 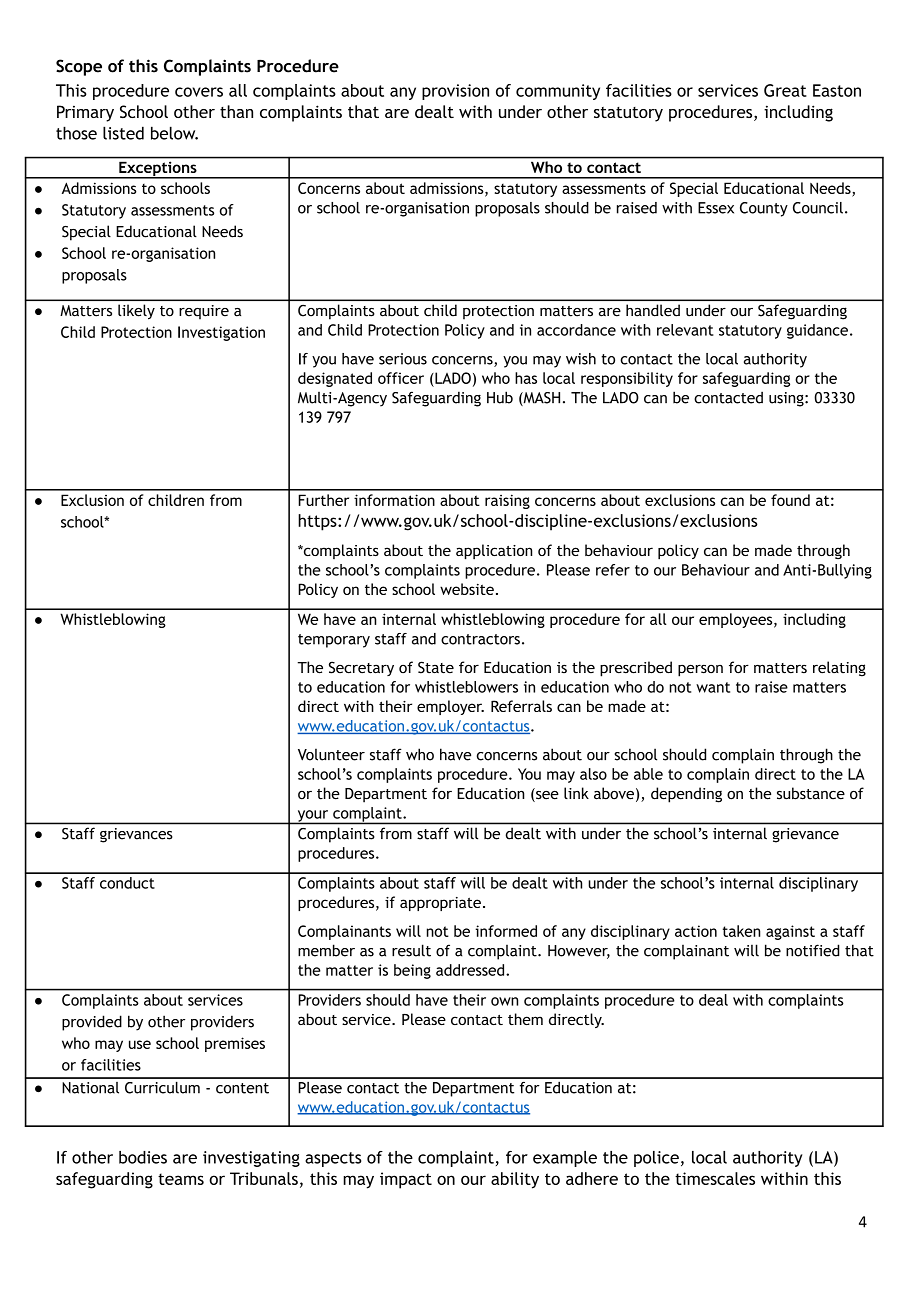 What do you see at coordinates (403, 359) in the screenshot?
I see `serious` at bounding box center [403, 359].
